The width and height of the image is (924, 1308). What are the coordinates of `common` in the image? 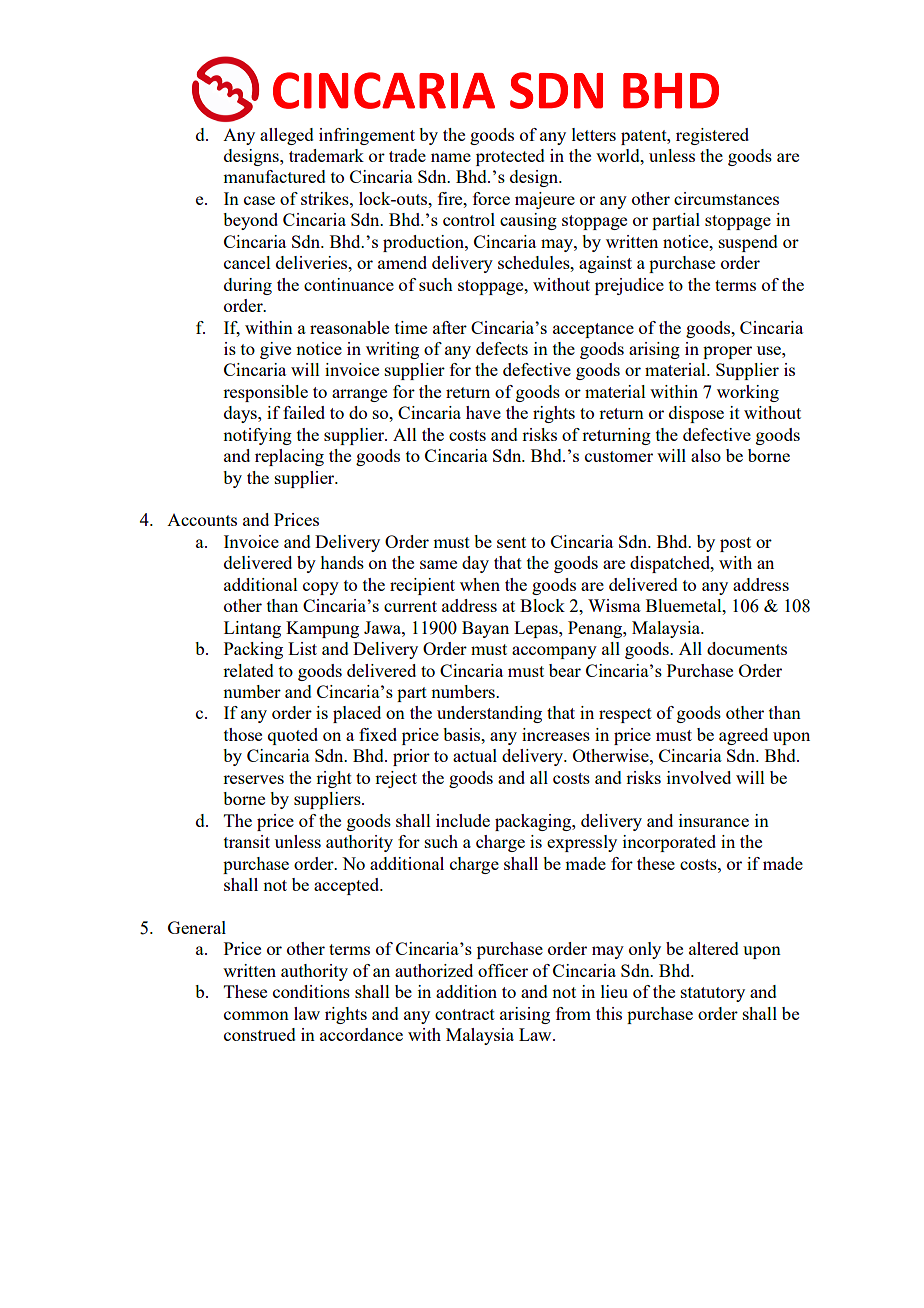 It's located at (256, 1015).
